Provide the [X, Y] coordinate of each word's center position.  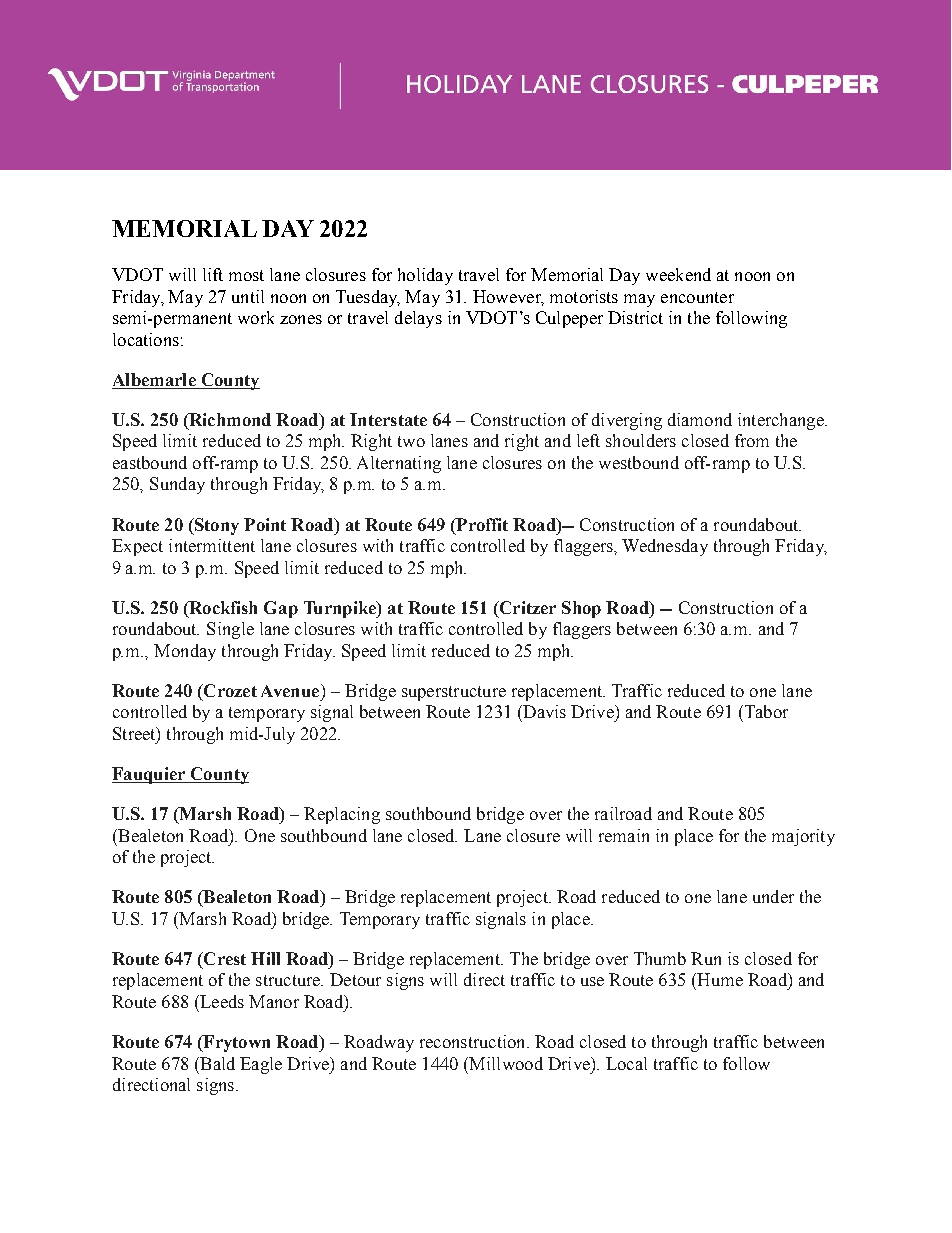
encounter [697, 297]
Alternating [399, 464]
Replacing [342, 815]
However [508, 297]
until [248, 296]
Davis [543, 711]
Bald [216, 1063]
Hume [719, 979]
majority [803, 837]
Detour [355, 979]
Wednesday [665, 547]
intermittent [212, 545]
